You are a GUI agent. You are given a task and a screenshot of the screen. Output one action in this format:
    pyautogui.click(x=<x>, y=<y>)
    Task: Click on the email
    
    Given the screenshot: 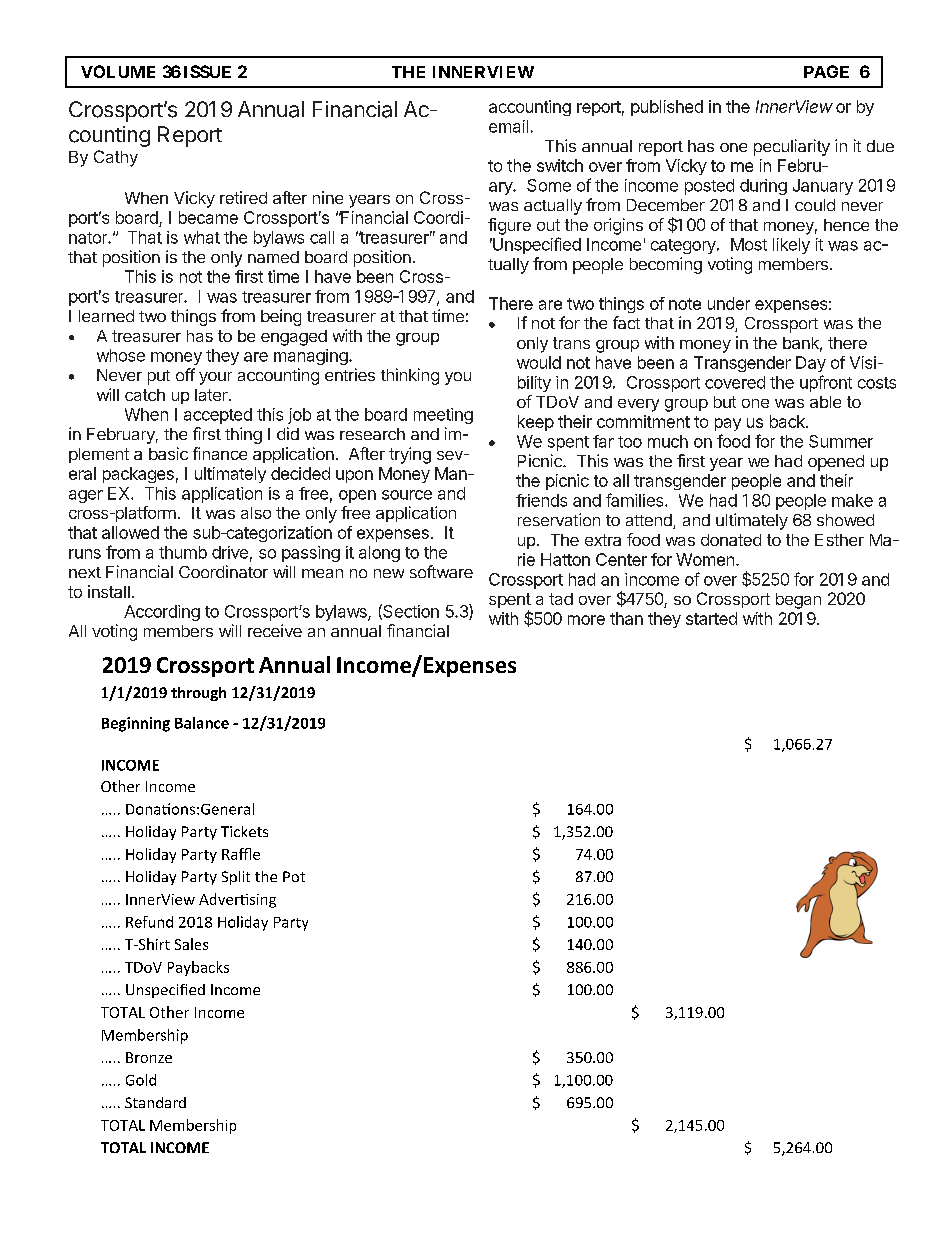 What is the action you would take?
    pyautogui.click(x=508, y=126)
